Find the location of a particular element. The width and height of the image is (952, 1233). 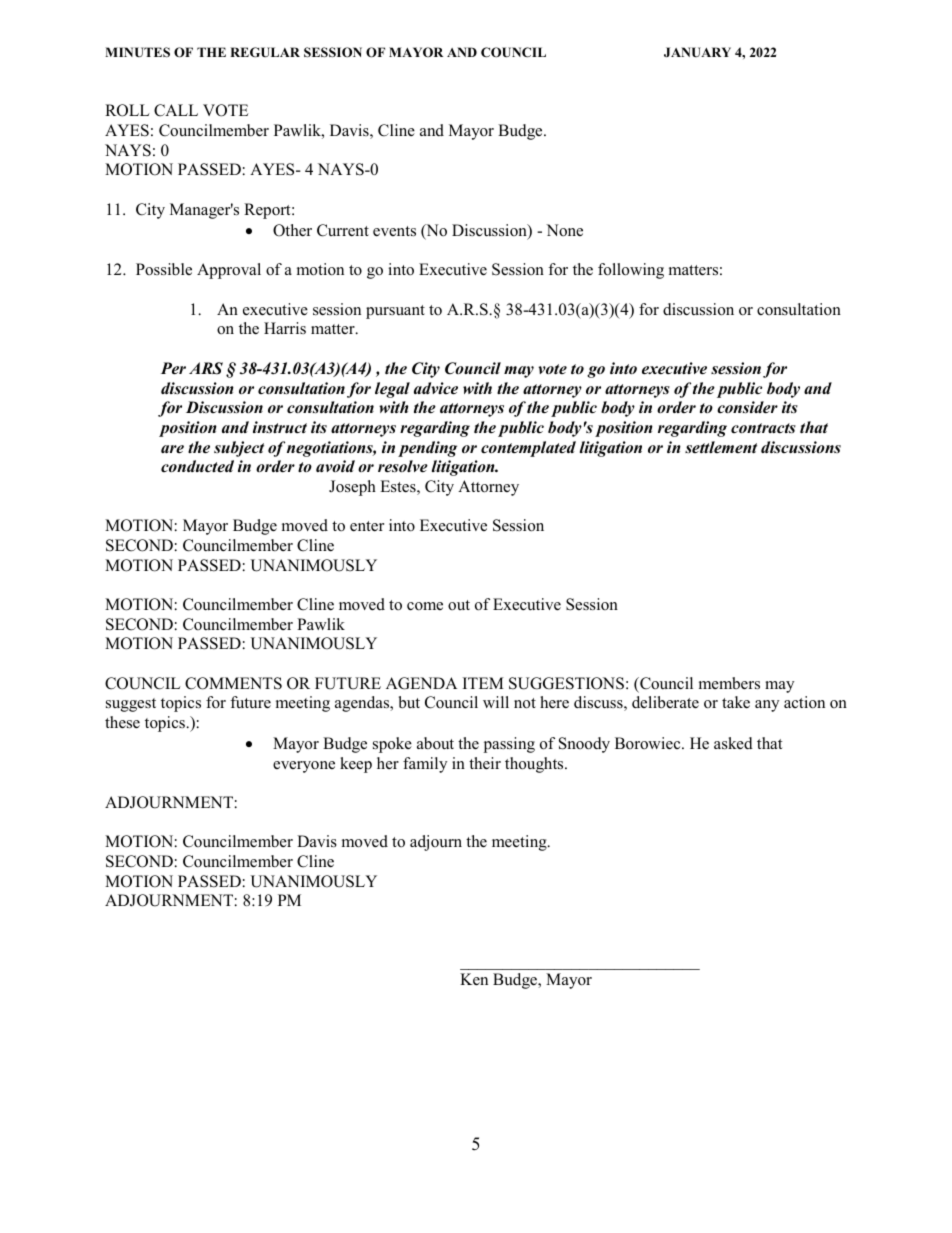

everyone is located at coordinates (304, 767).
